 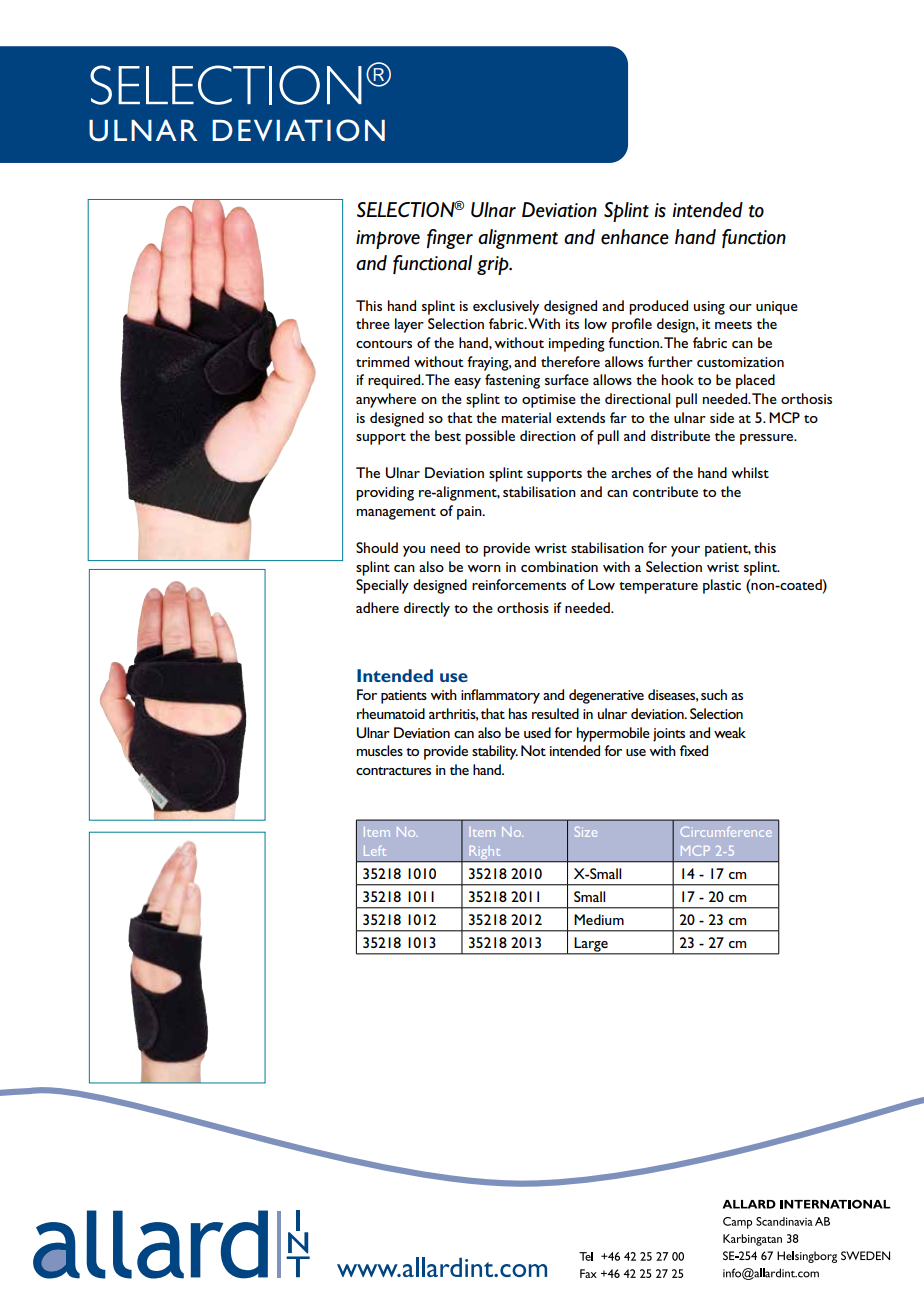 I want to click on Medium, so click(x=599, y=919).
